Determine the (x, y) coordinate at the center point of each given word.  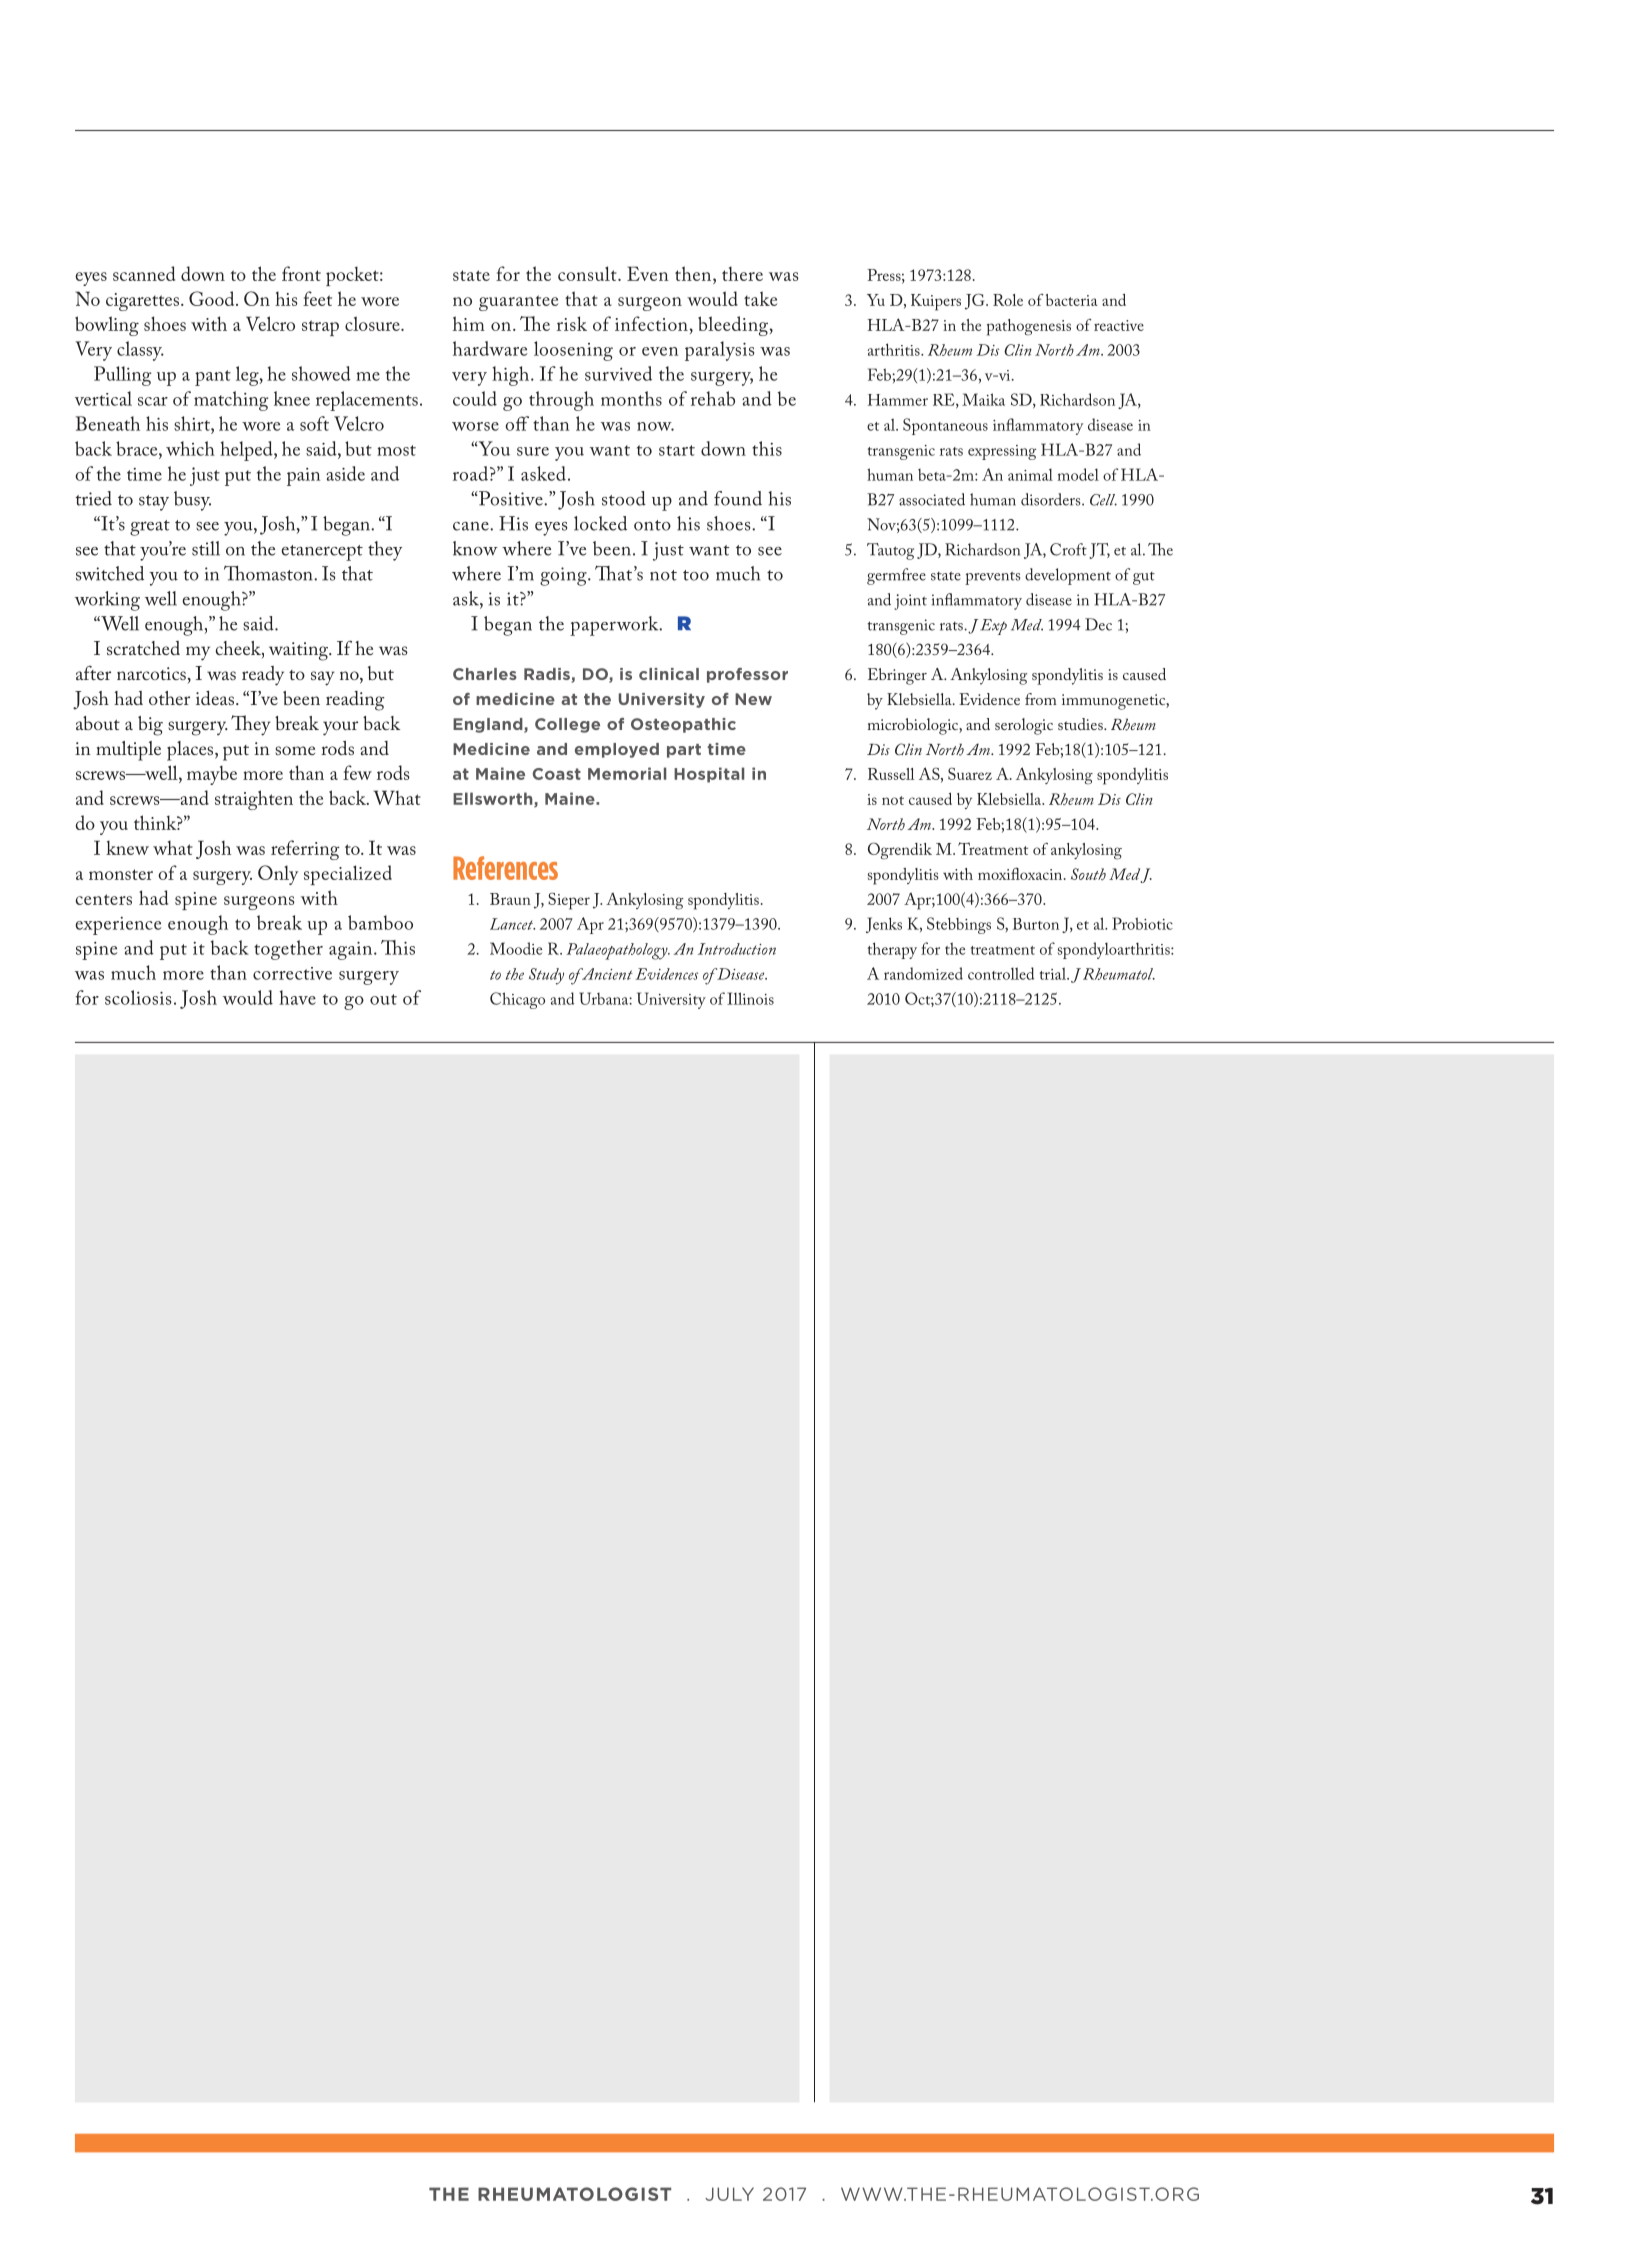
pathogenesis (1029, 327)
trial (1054, 973)
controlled (1001, 973)
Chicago (517, 1000)
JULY (729, 2194)
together (288, 950)
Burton (1036, 924)
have (297, 997)
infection (651, 323)
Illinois (750, 998)
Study (546, 976)
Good (213, 298)
